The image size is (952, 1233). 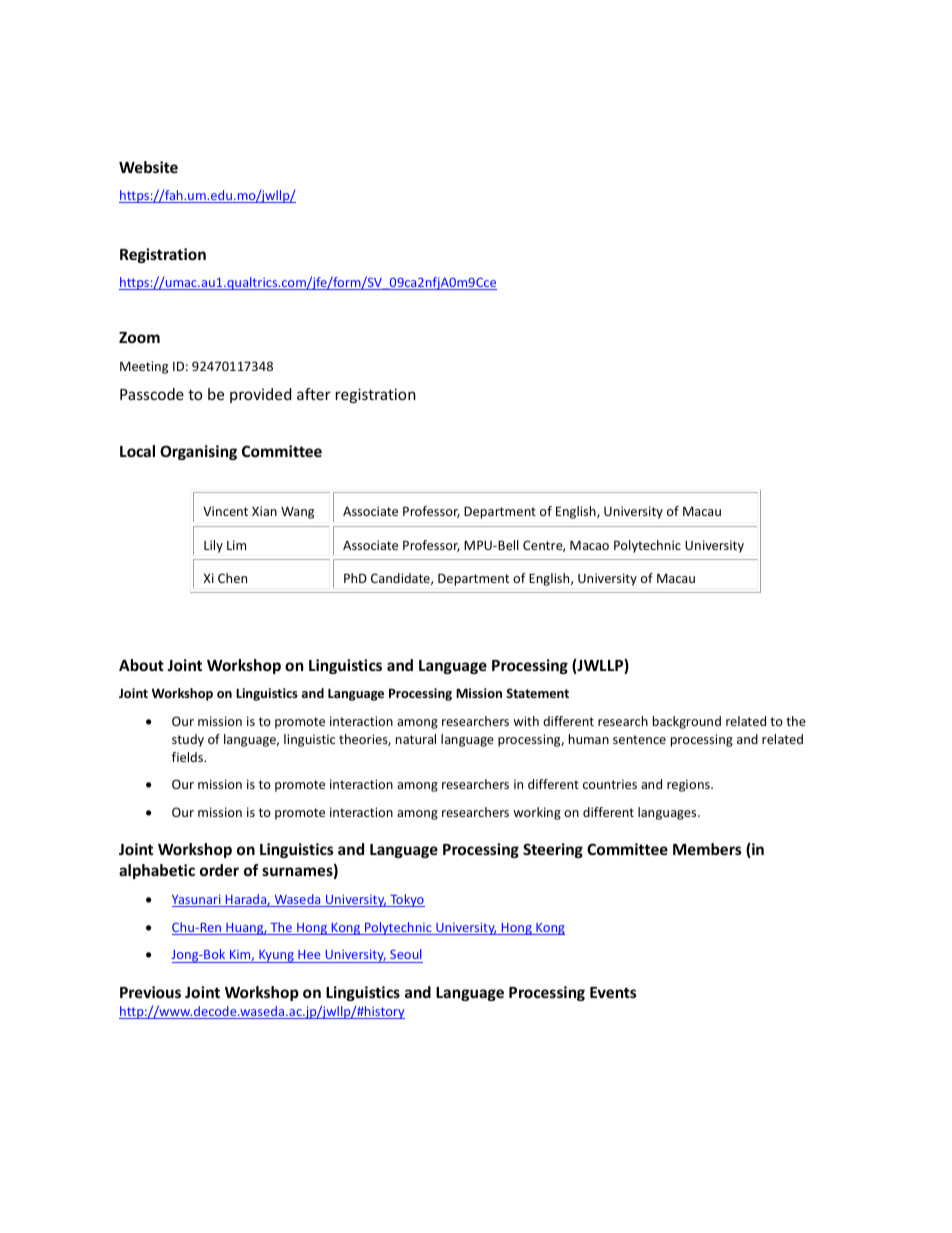 What do you see at coordinates (188, 757) in the page?
I see `fields` at bounding box center [188, 757].
